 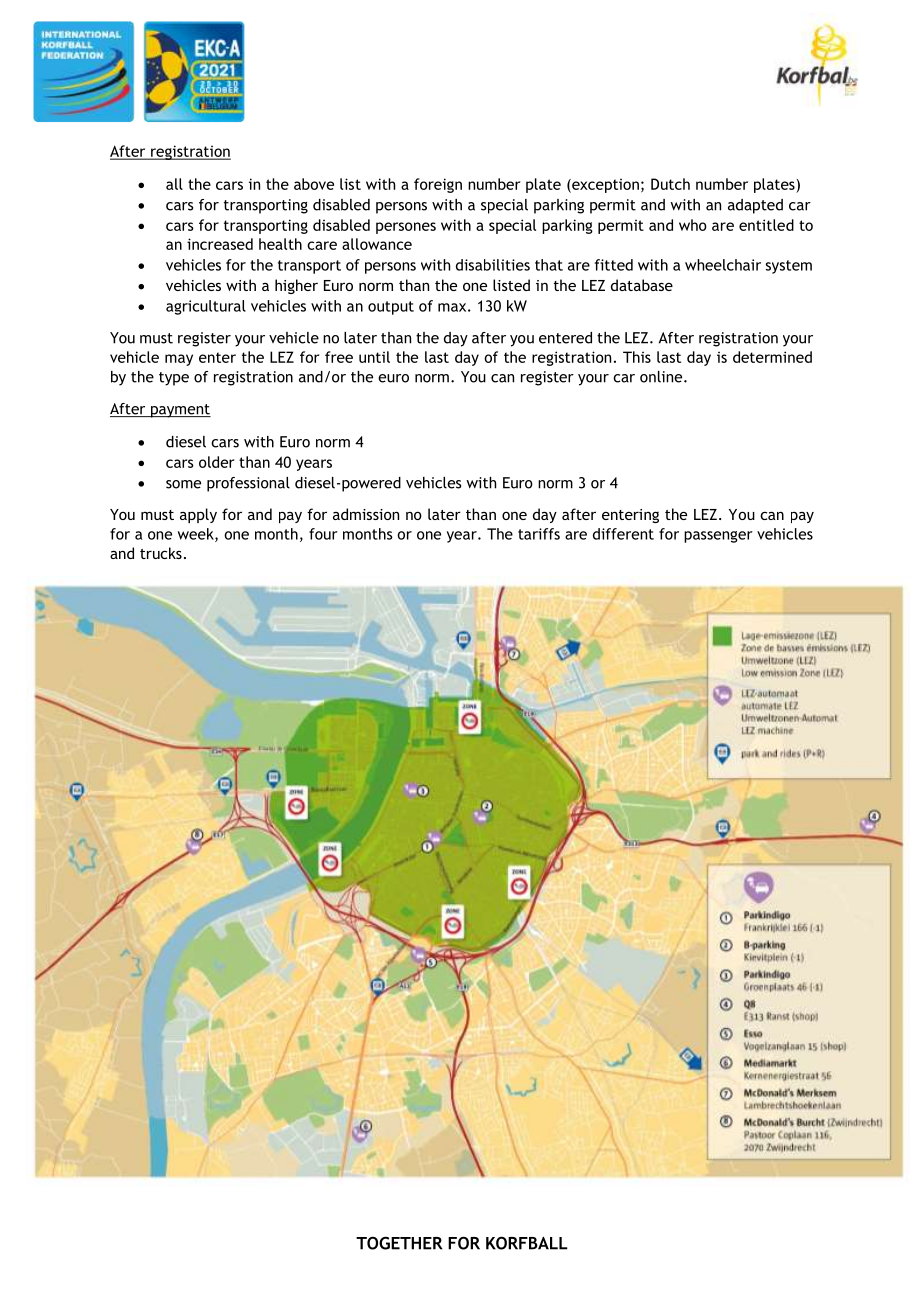 What do you see at coordinates (539, 534) in the document?
I see `tariffs` at bounding box center [539, 534].
